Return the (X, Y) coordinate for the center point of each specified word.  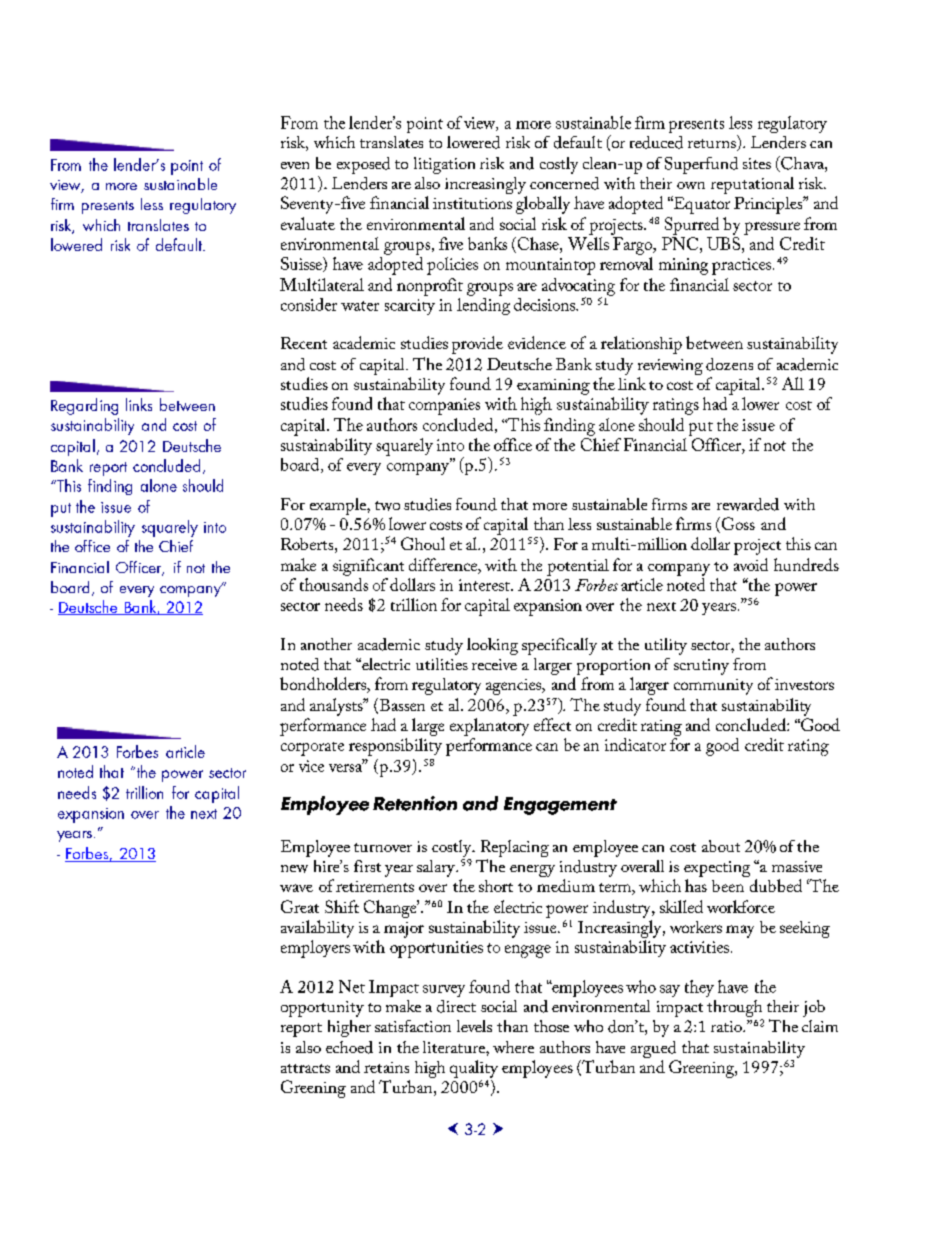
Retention (415, 803)
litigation (444, 165)
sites (757, 163)
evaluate (308, 223)
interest (485, 585)
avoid (751, 564)
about (721, 846)
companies (444, 406)
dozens (729, 364)
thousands (334, 584)
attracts (305, 1068)
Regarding (84, 406)
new (294, 869)
